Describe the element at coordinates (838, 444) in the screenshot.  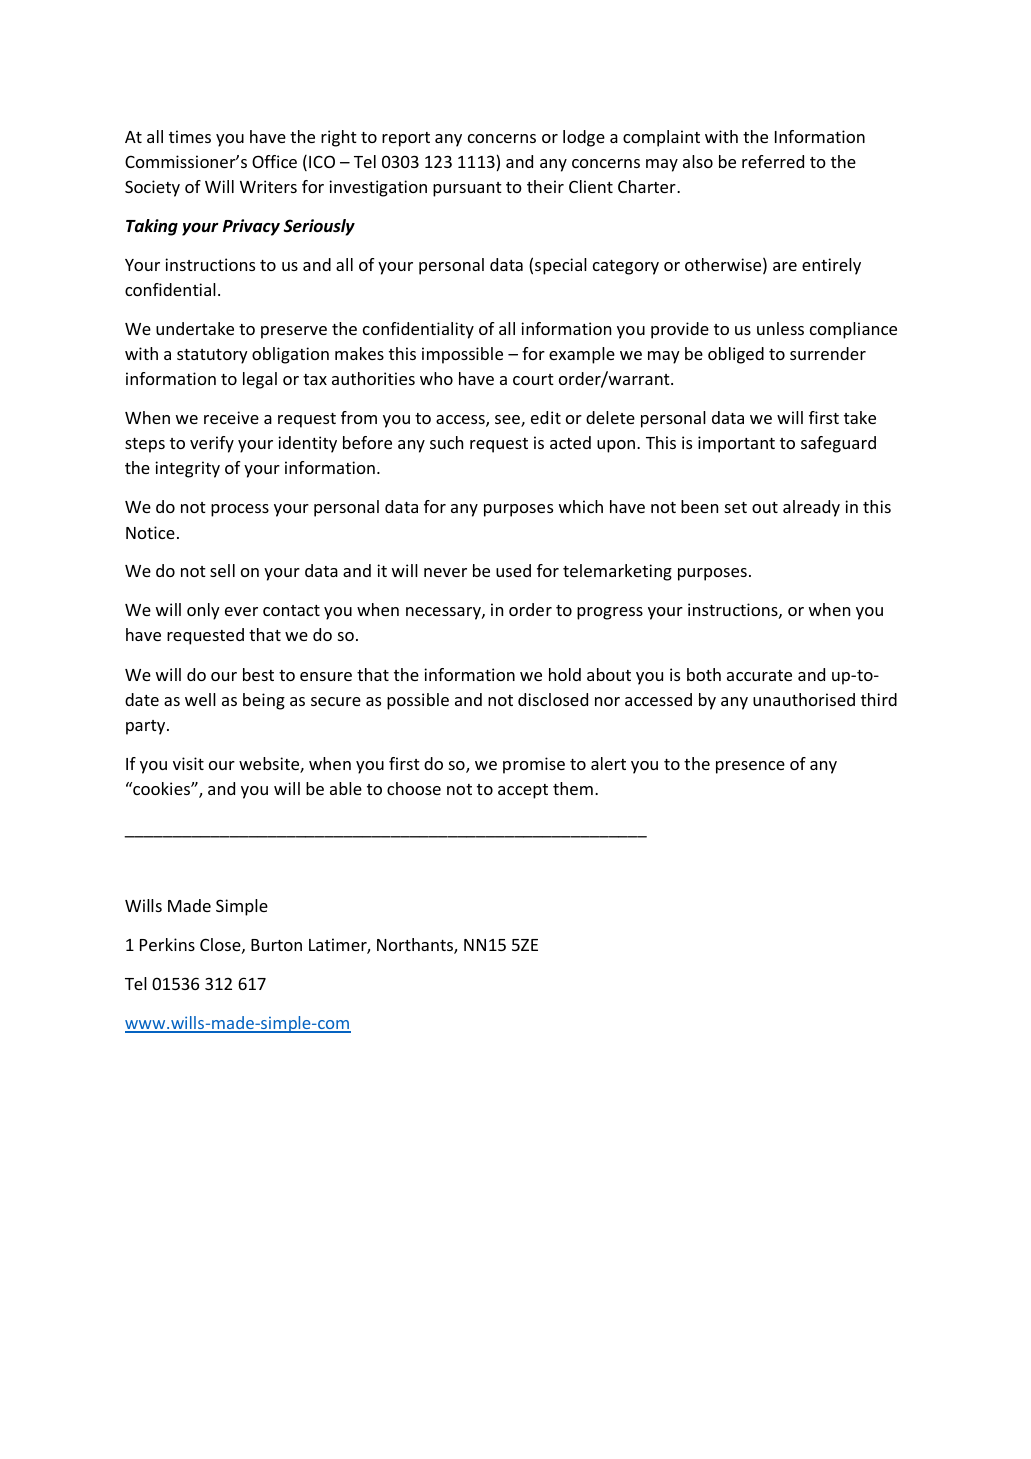
I see `safeguard` at that location.
